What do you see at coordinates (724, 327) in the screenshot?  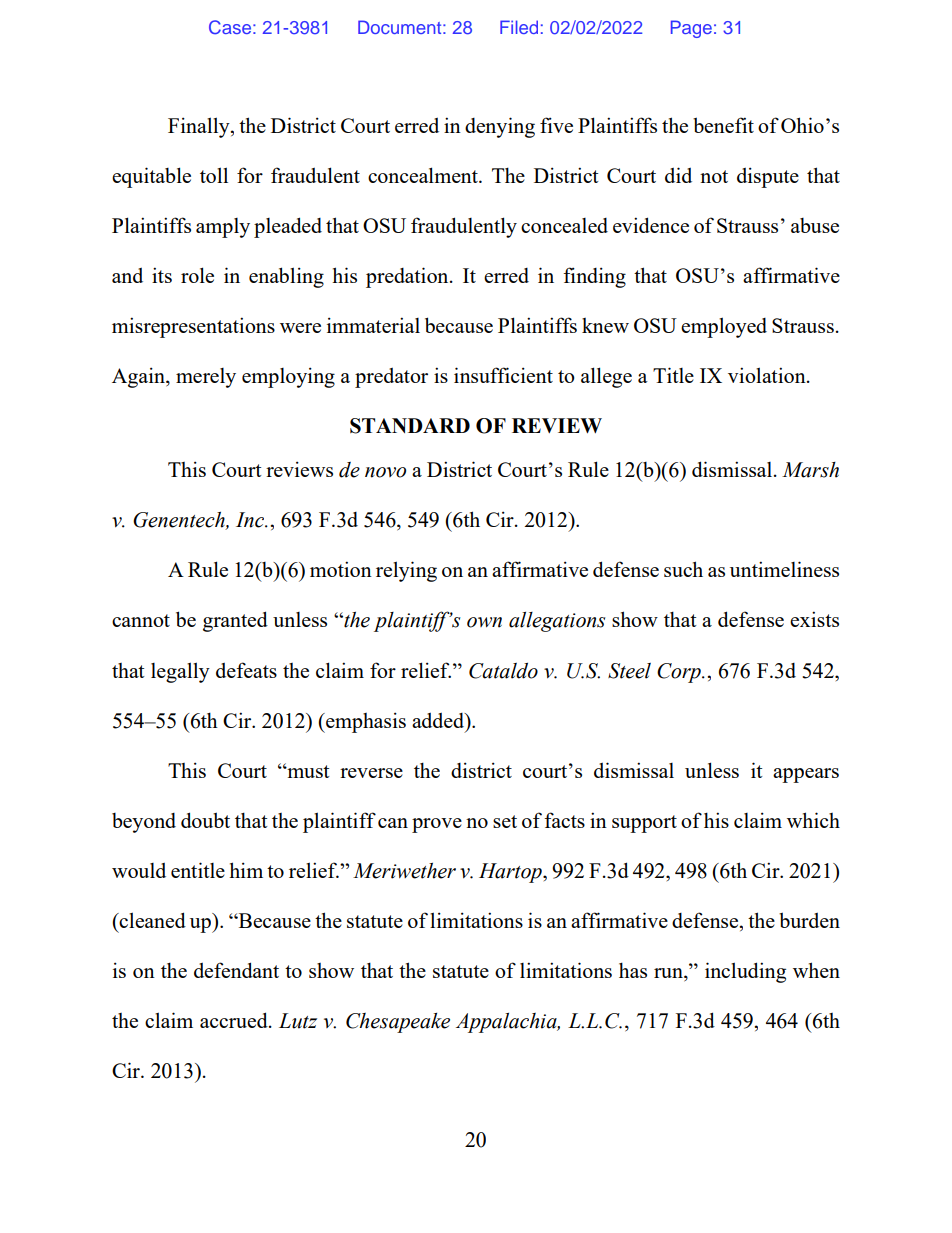 I see `employed` at bounding box center [724, 327].
